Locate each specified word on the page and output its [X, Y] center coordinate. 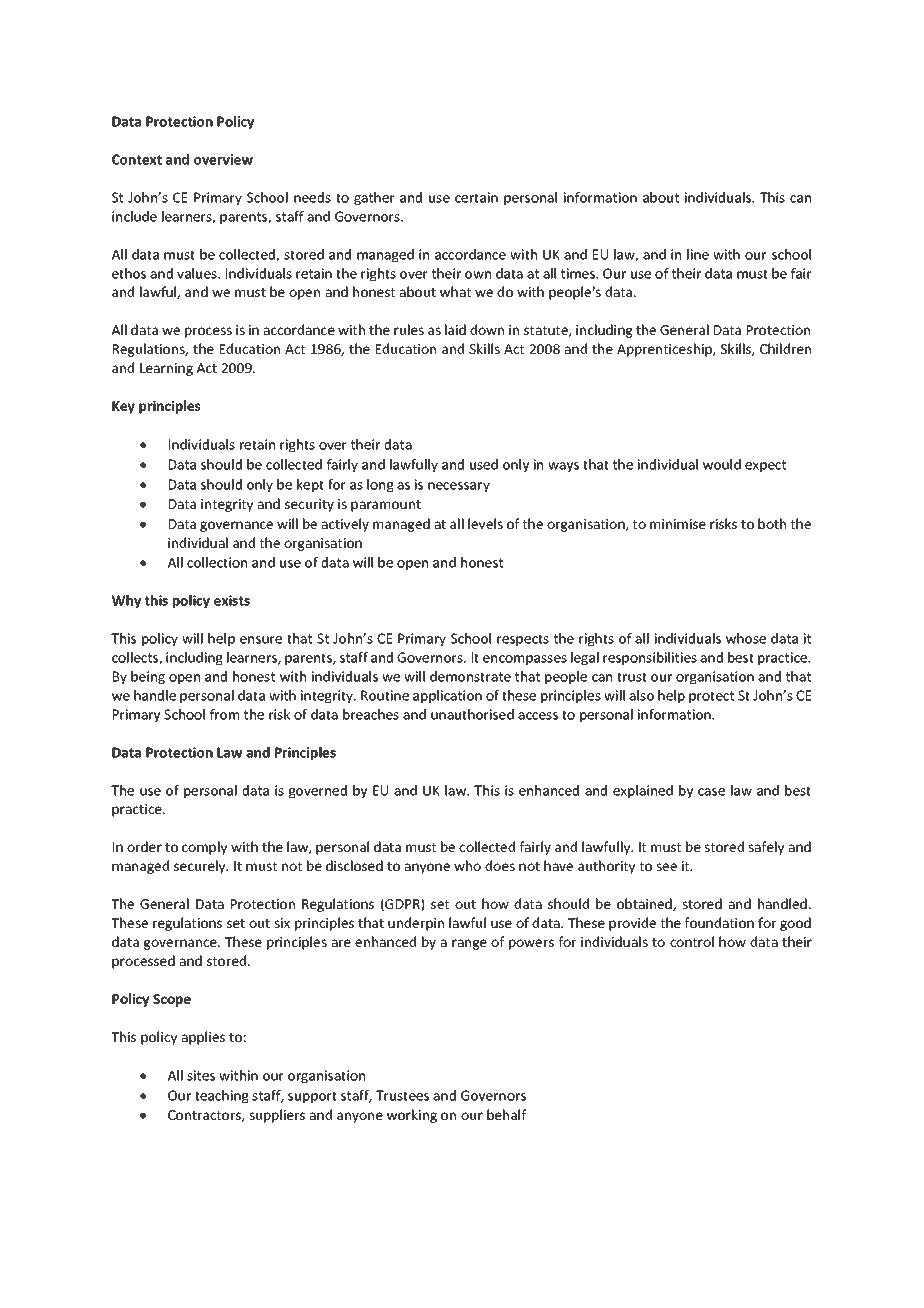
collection [217, 562]
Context [137, 159]
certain [476, 197]
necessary [459, 487]
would [722, 464]
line [698, 254]
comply [204, 848]
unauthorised [472, 714]
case [711, 792]
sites [201, 1075]
